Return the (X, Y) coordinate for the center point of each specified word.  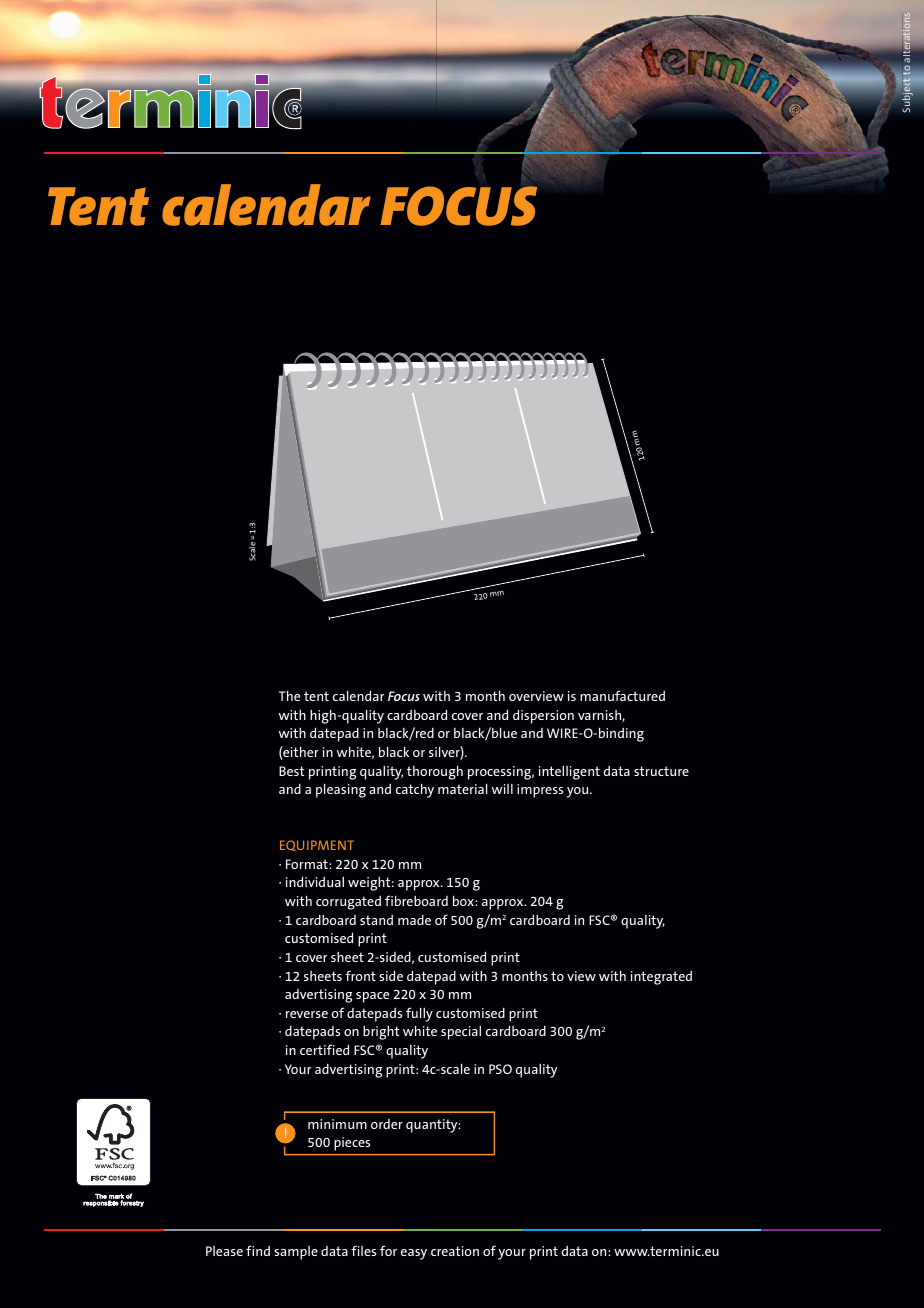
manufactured (622, 695)
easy (414, 1254)
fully (419, 1014)
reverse (307, 1014)
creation (455, 1251)
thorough (435, 772)
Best (291, 771)
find (258, 1250)
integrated (661, 978)
